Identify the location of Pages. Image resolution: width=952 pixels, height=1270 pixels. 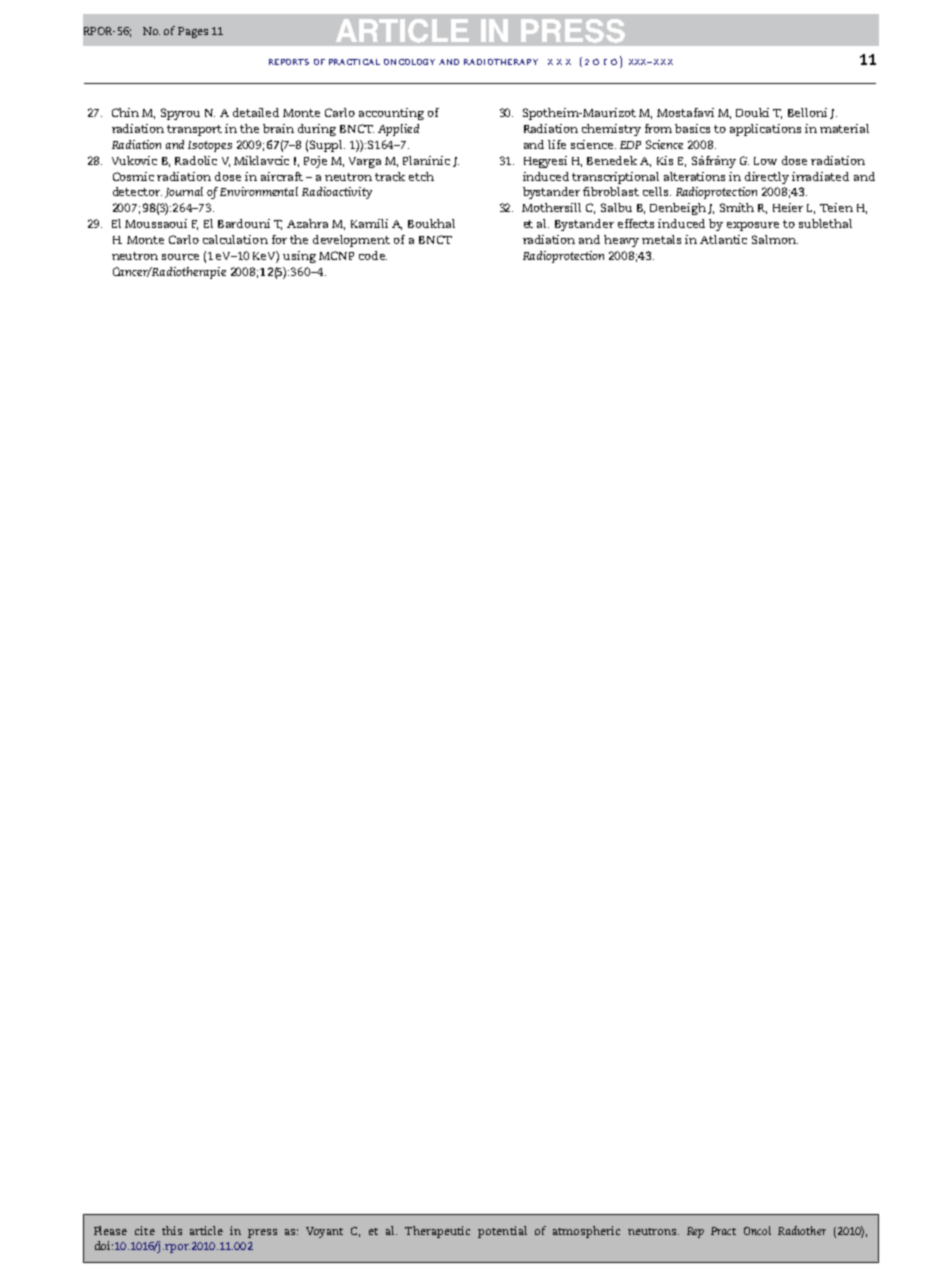
(193, 32).
